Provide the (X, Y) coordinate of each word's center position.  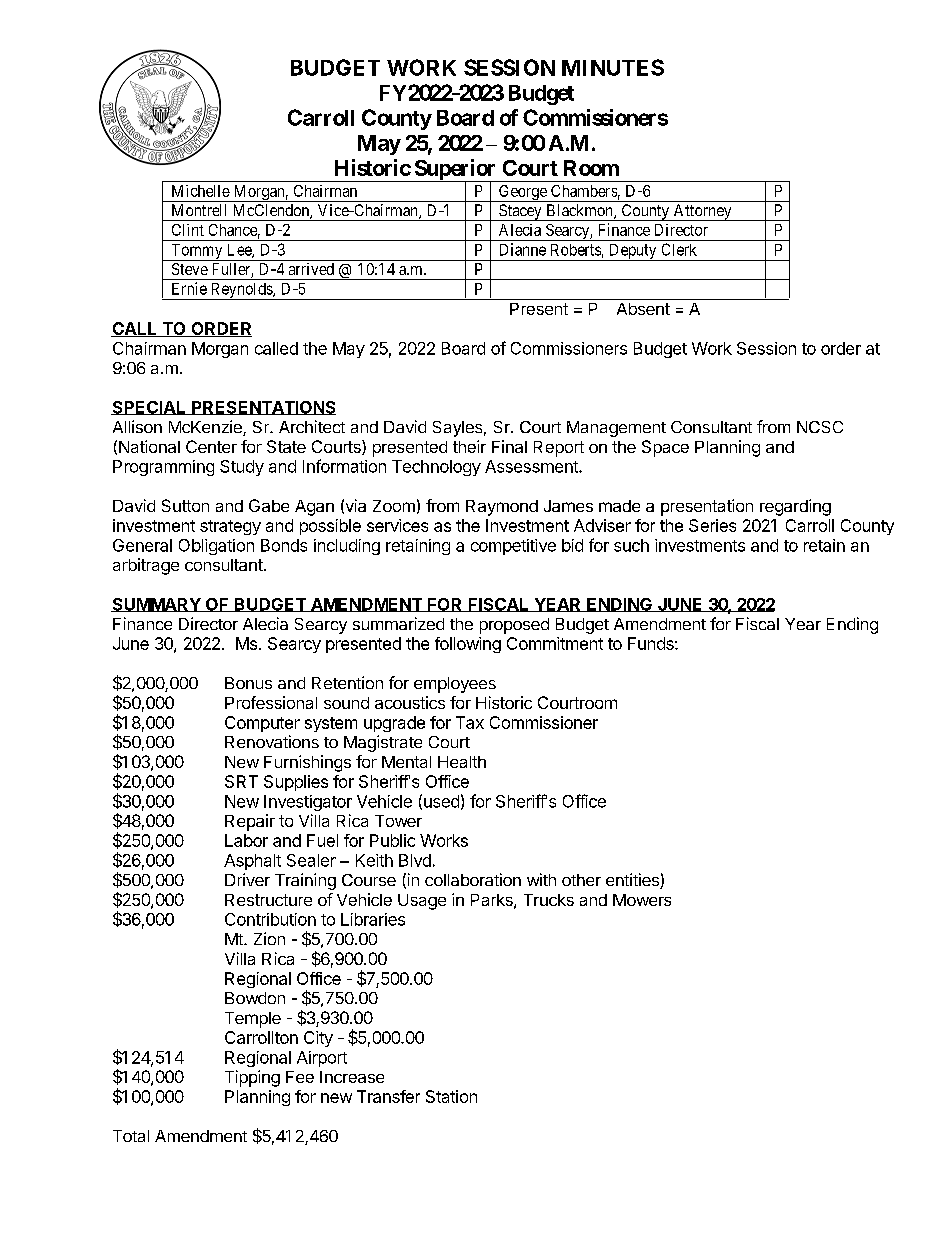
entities (633, 881)
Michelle (201, 191)
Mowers (642, 900)
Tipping (252, 1078)
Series (712, 525)
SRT (241, 781)
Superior (455, 171)
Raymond (502, 508)
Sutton (185, 505)
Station (451, 1096)
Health (462, 762)
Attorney (702, 212)
